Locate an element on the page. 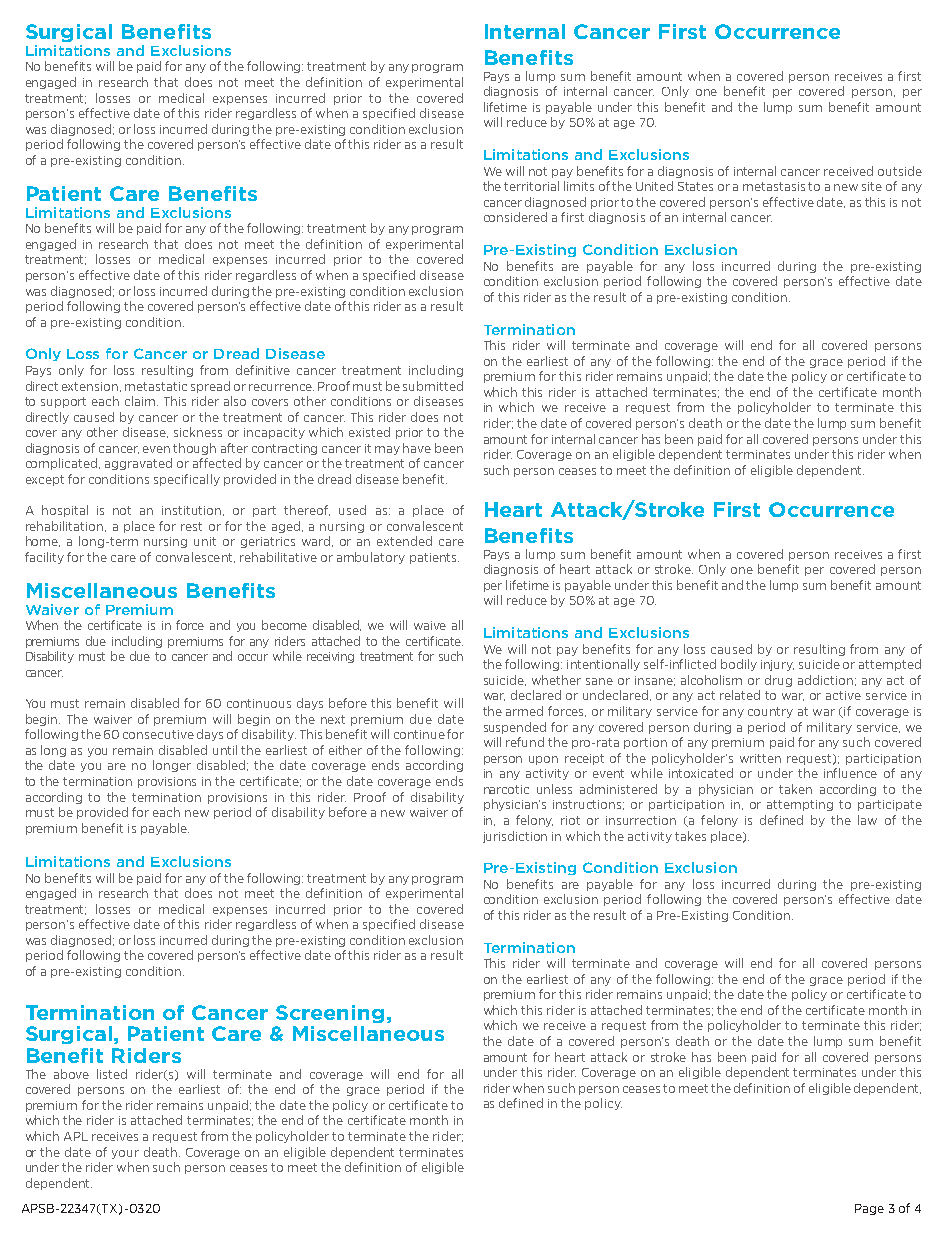 This document has width=952, height=1233. definitive is located at coordinates (263, 370).
